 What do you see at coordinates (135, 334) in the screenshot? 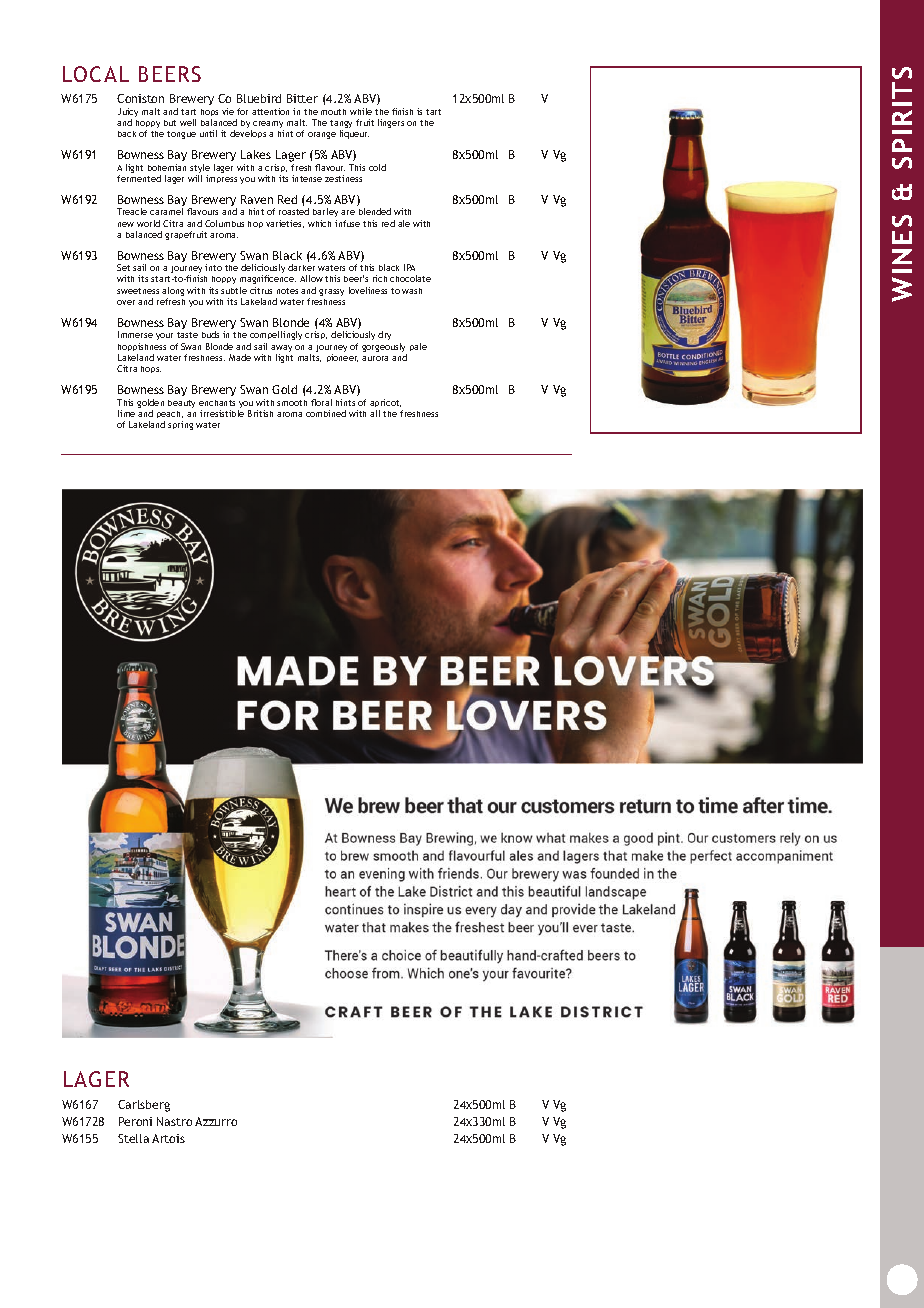
I see `Immerse` at bounding box center [135, 334].
